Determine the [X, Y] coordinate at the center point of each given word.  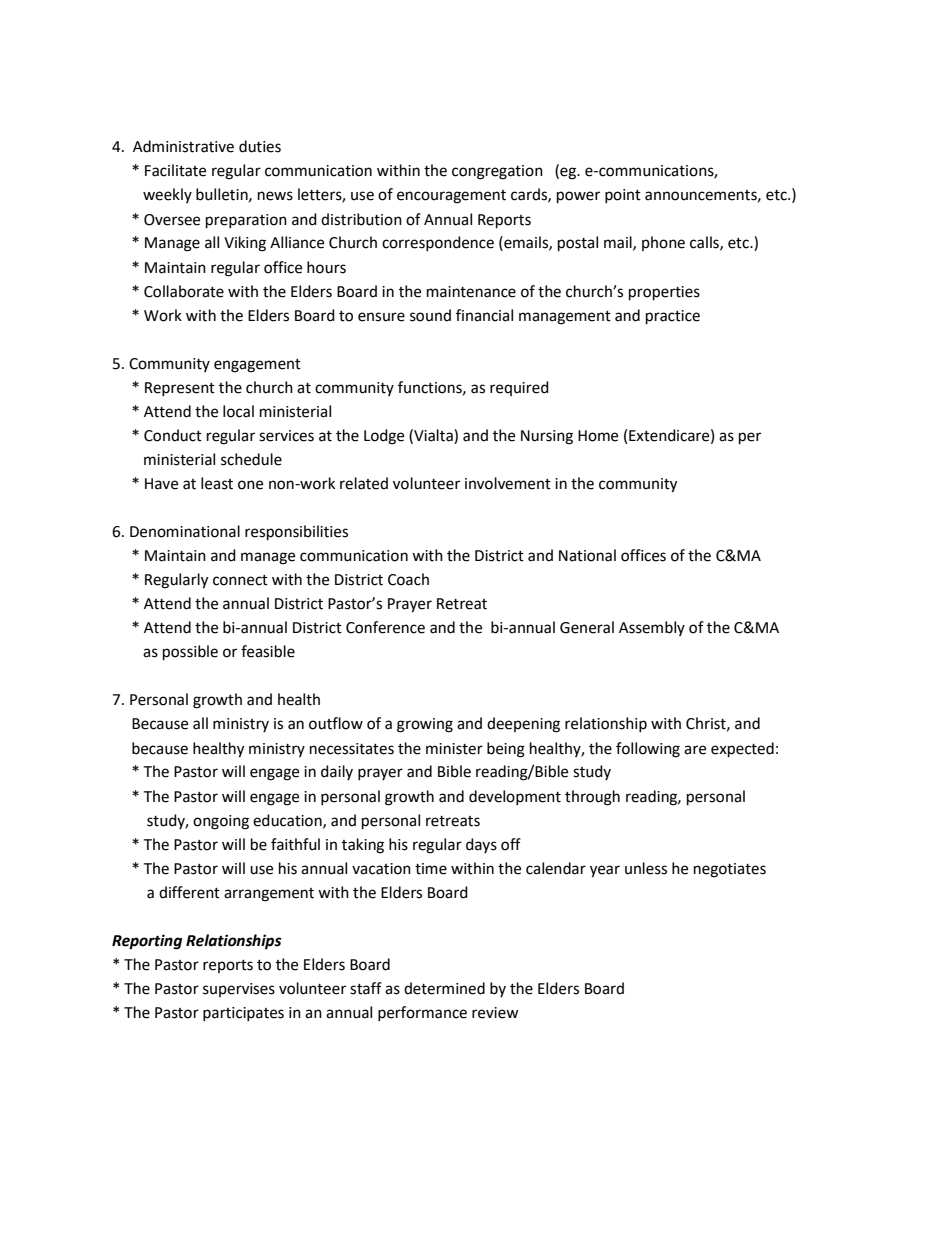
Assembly [652, 628]
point [623, 196]
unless [646, 868]
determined [444, 988]
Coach [408, 579]
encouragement [451, 197]
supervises [239, 990]
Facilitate [175, 170]
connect [240, 580]
